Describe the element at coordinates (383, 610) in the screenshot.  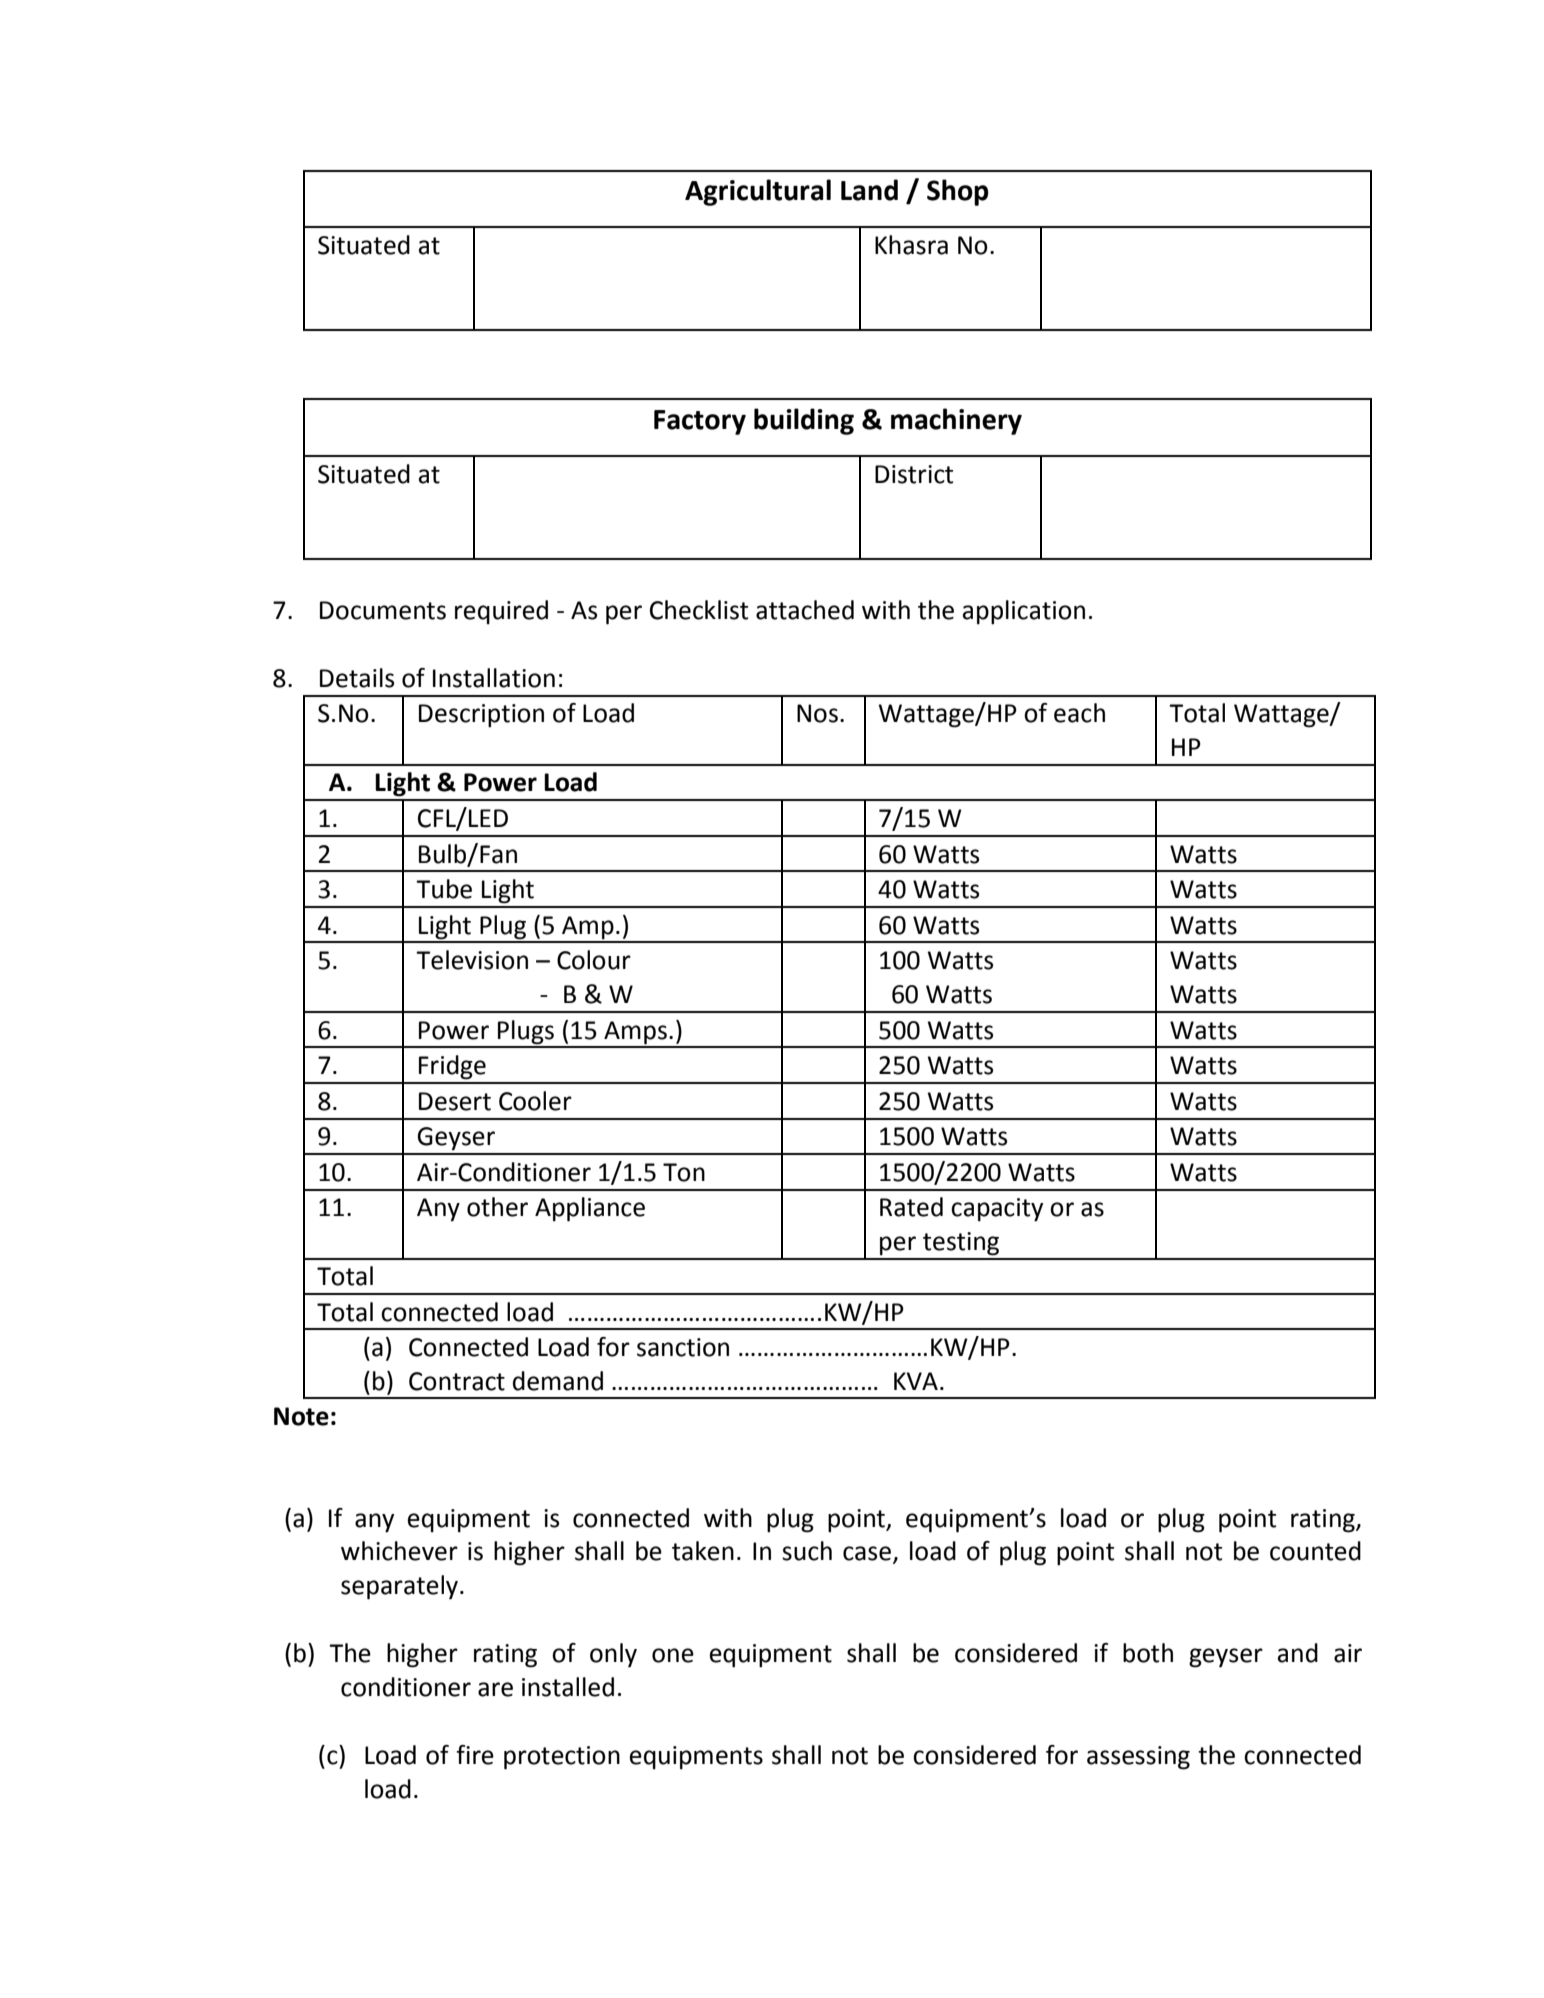
I see `Documents` at that location.
